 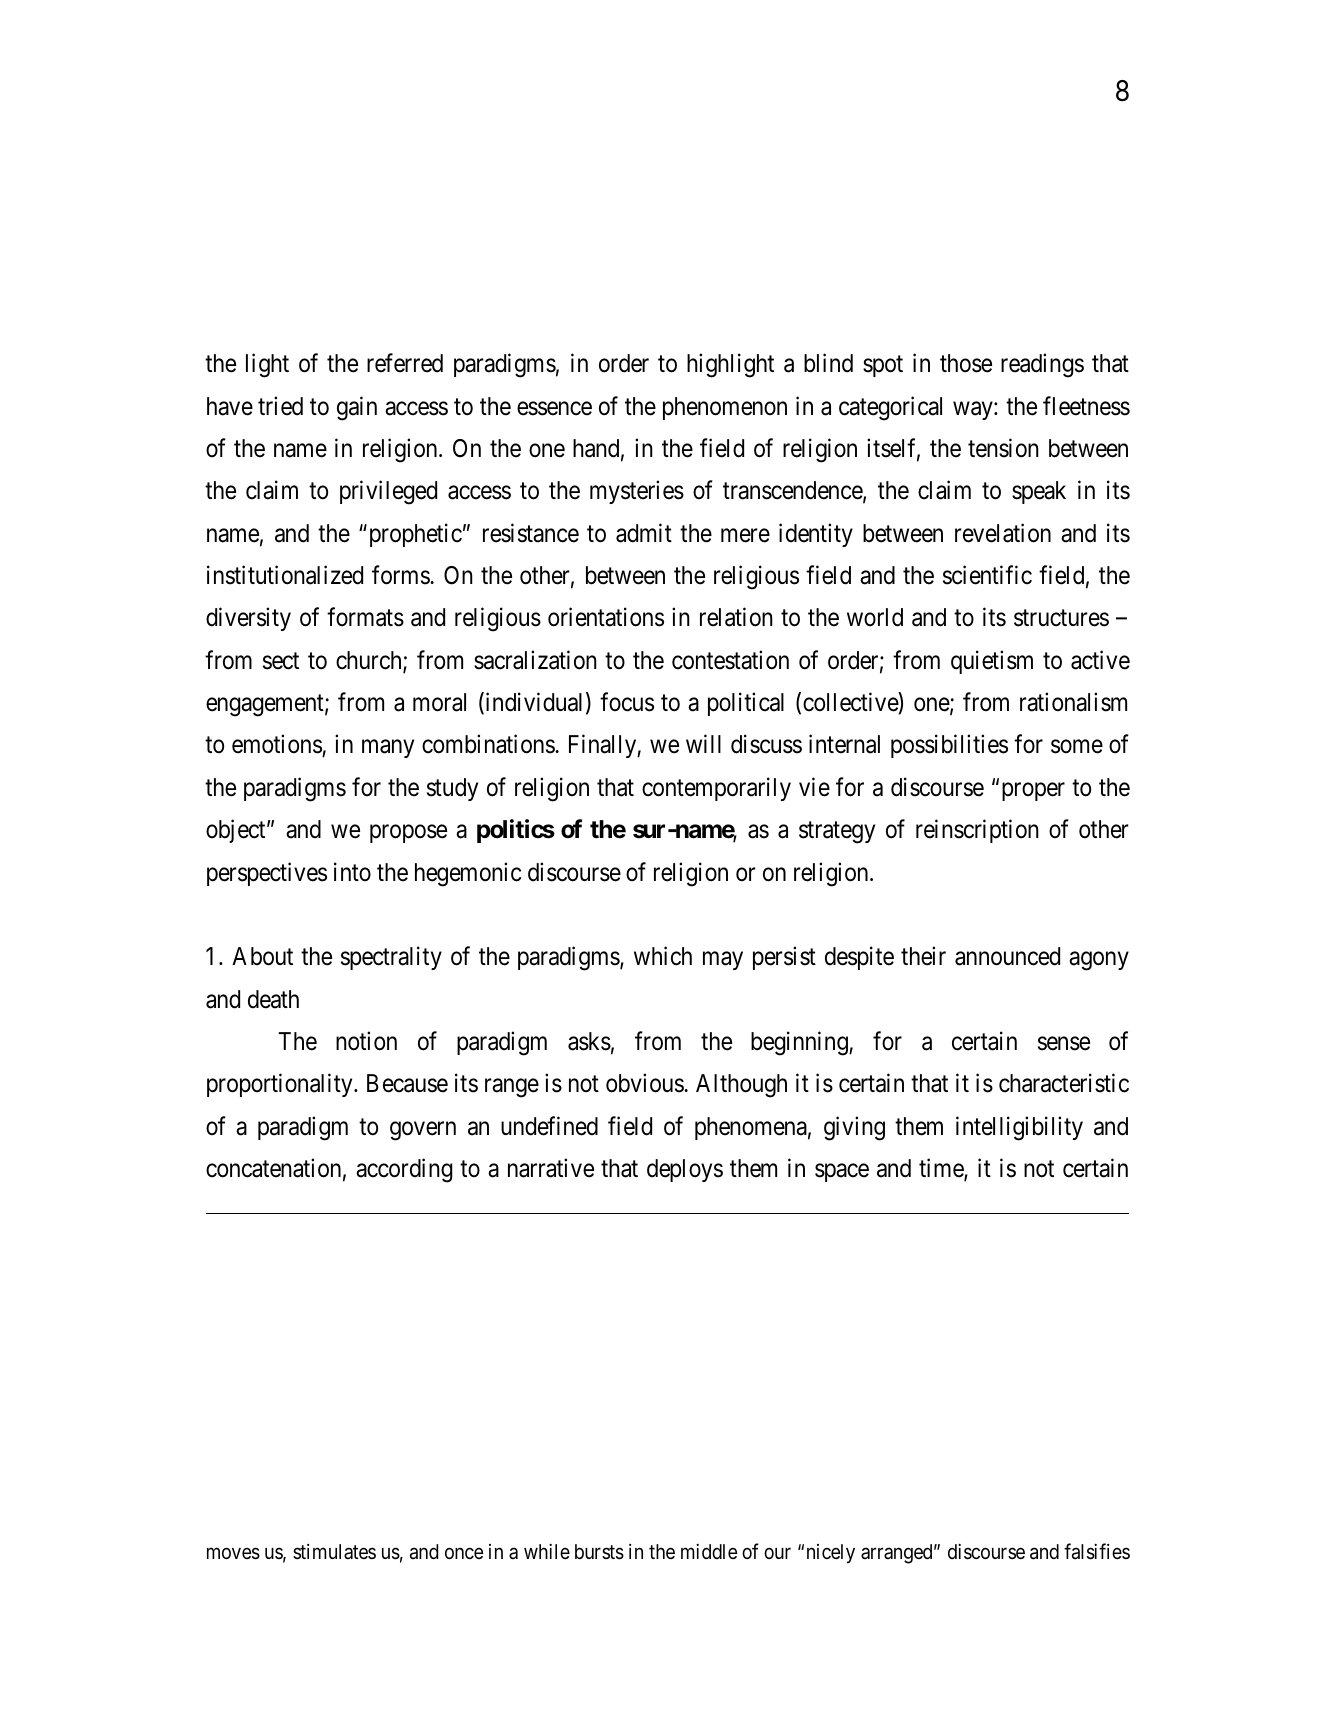 I want to click on focus, so click(x=627, y=702).
